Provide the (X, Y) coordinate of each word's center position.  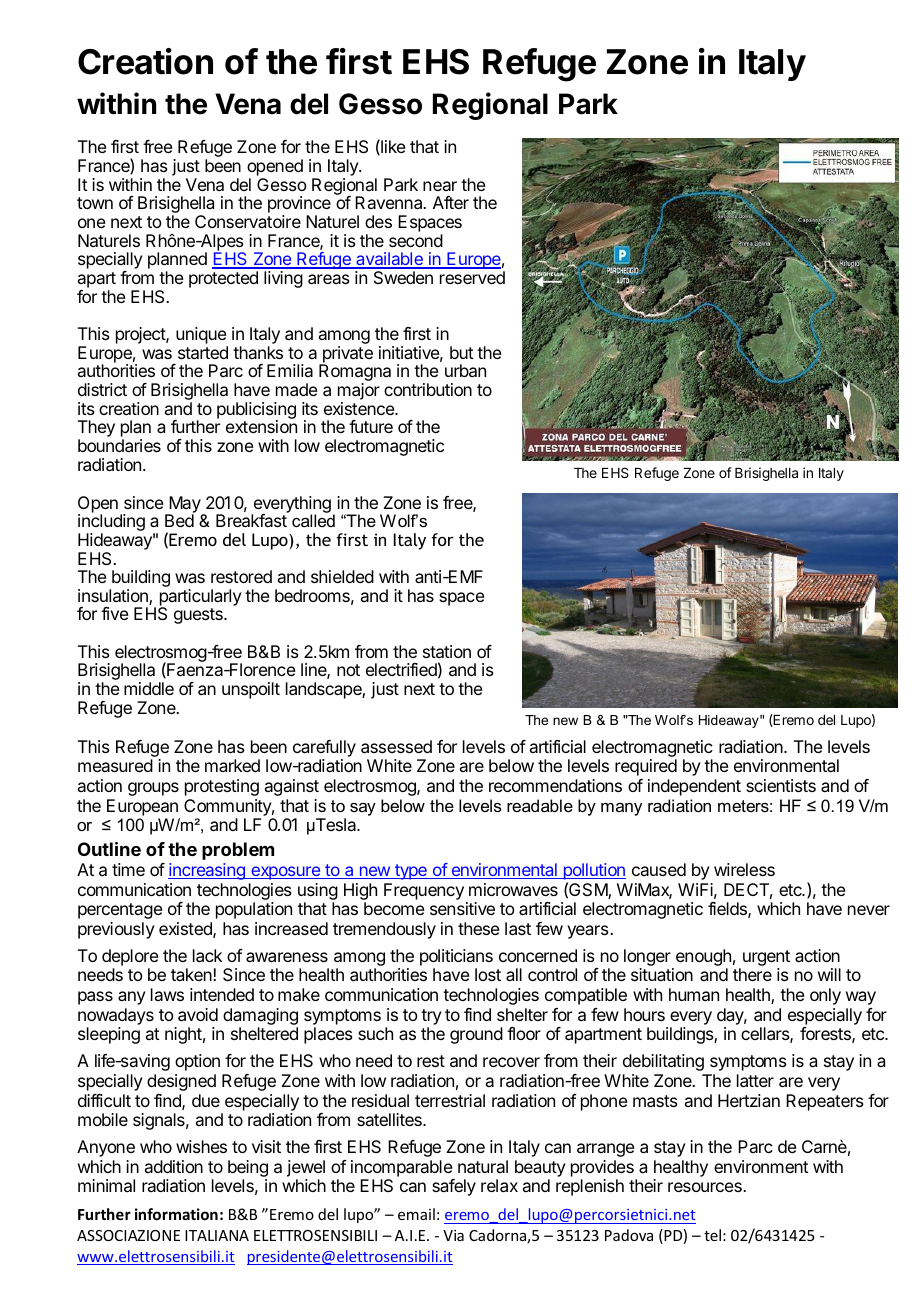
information (176, 1214)
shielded (342, 576)
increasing (207, 871)
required (646, 767)
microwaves (513, 889)
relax (499, 1185)
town (95, 203)
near (440, 186)
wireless (744, 869)
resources (706, 1187)
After (451, 202)
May (185, 505)
